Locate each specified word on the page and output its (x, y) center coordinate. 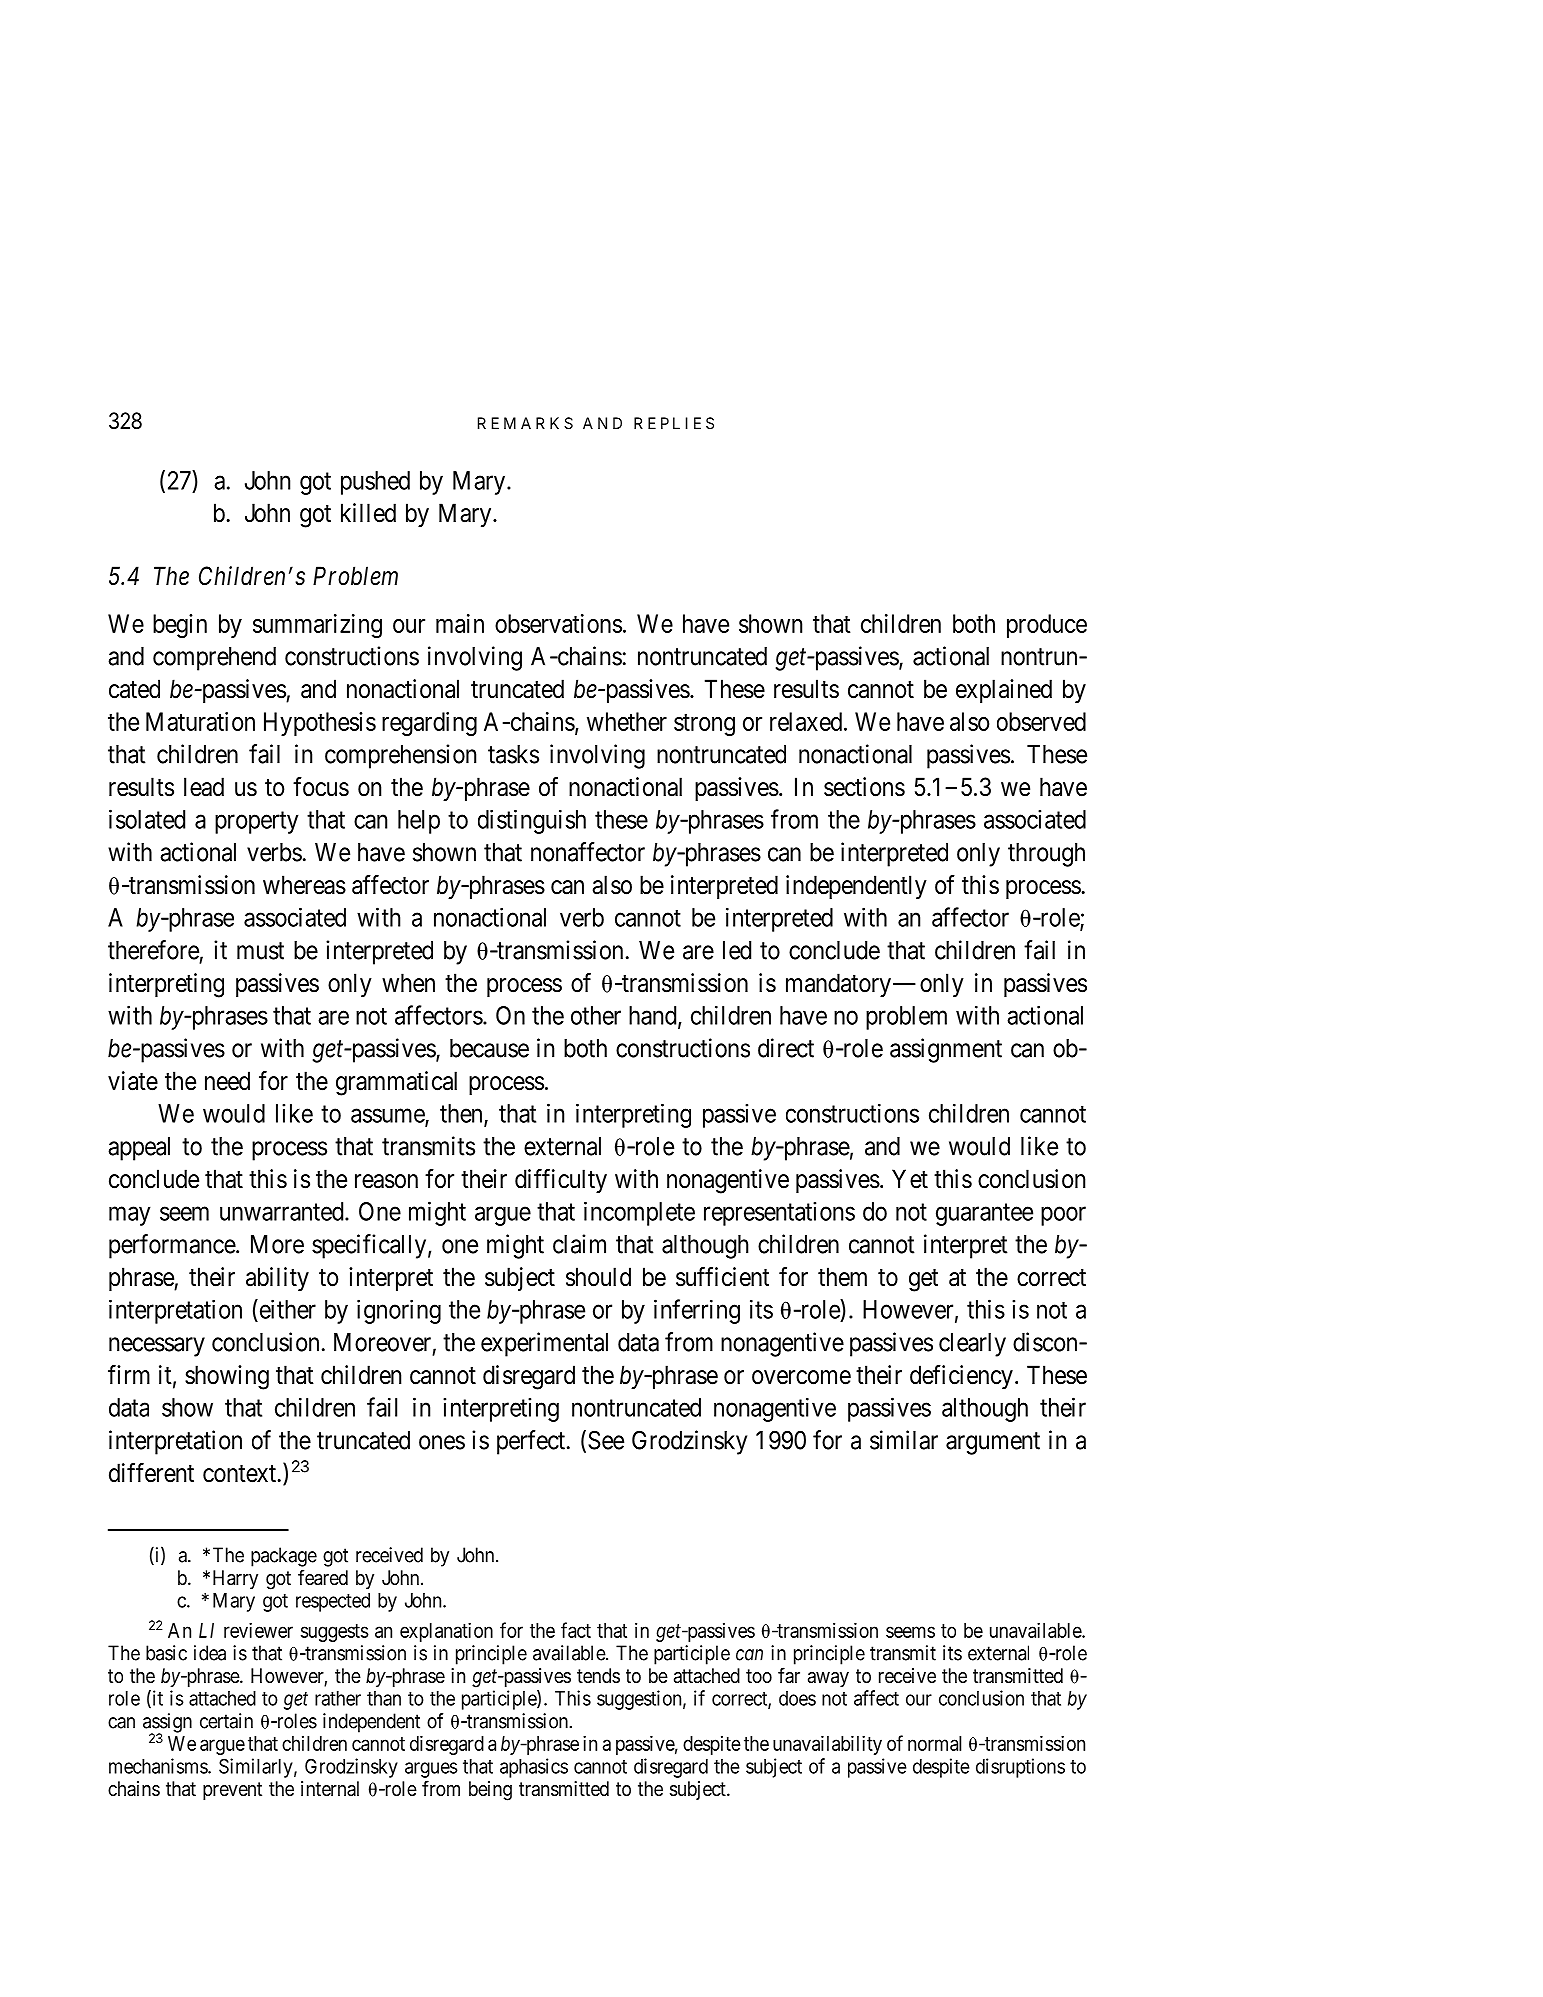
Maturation (200, 721)
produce (1047, 626)
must (260, 951)
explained (1004, 691)
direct (786, 1048)
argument (993, 1443)
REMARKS (525, 423)
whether (627, 721)
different (151, 1473)
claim (579, 1244)
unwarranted (283, 1211)
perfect (532, 1442)
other (596, 1015)
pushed (375, 483)
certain (226, 1721)
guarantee (984, 1215)
